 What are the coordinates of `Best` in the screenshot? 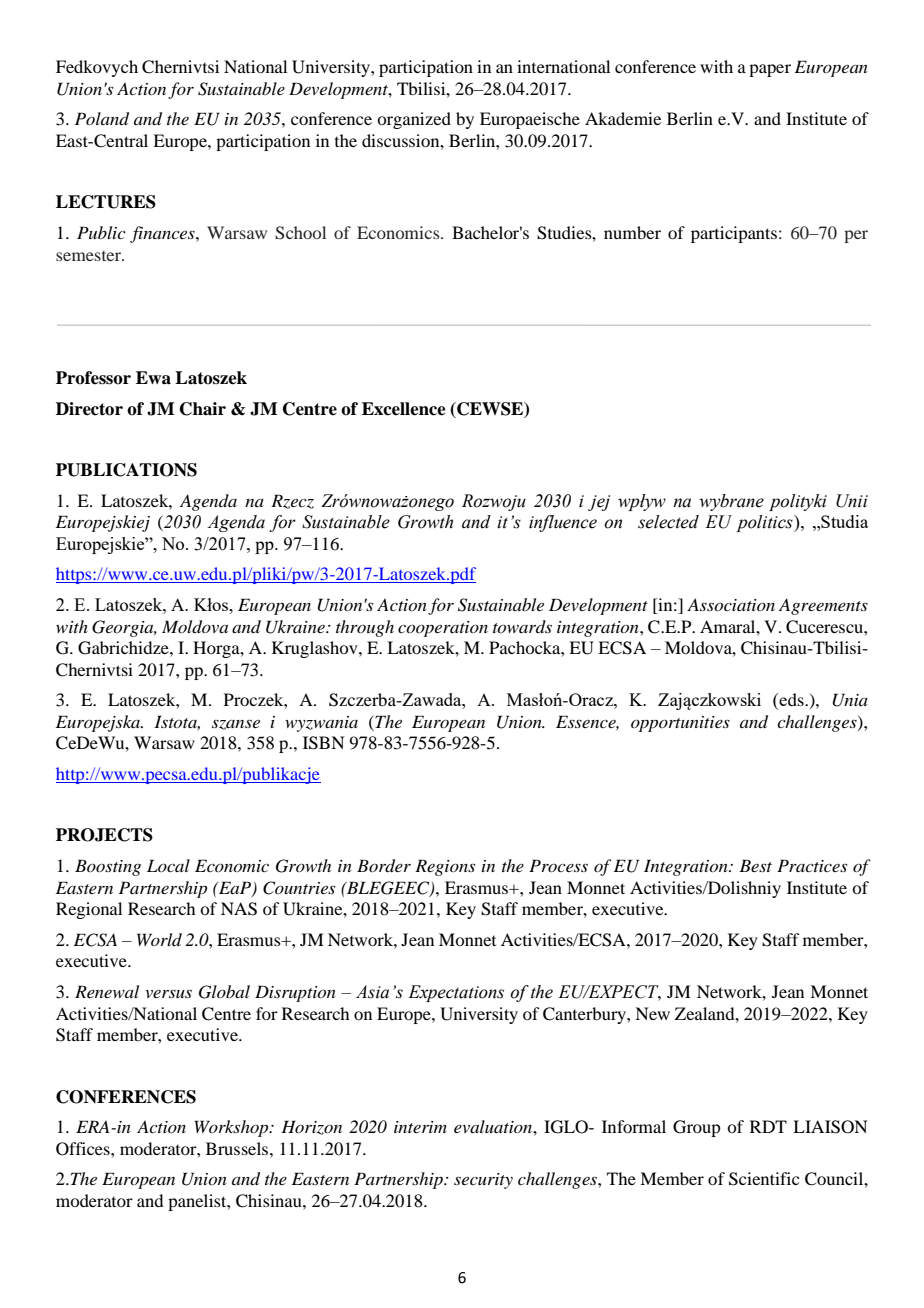 It's located at (755, 865).
